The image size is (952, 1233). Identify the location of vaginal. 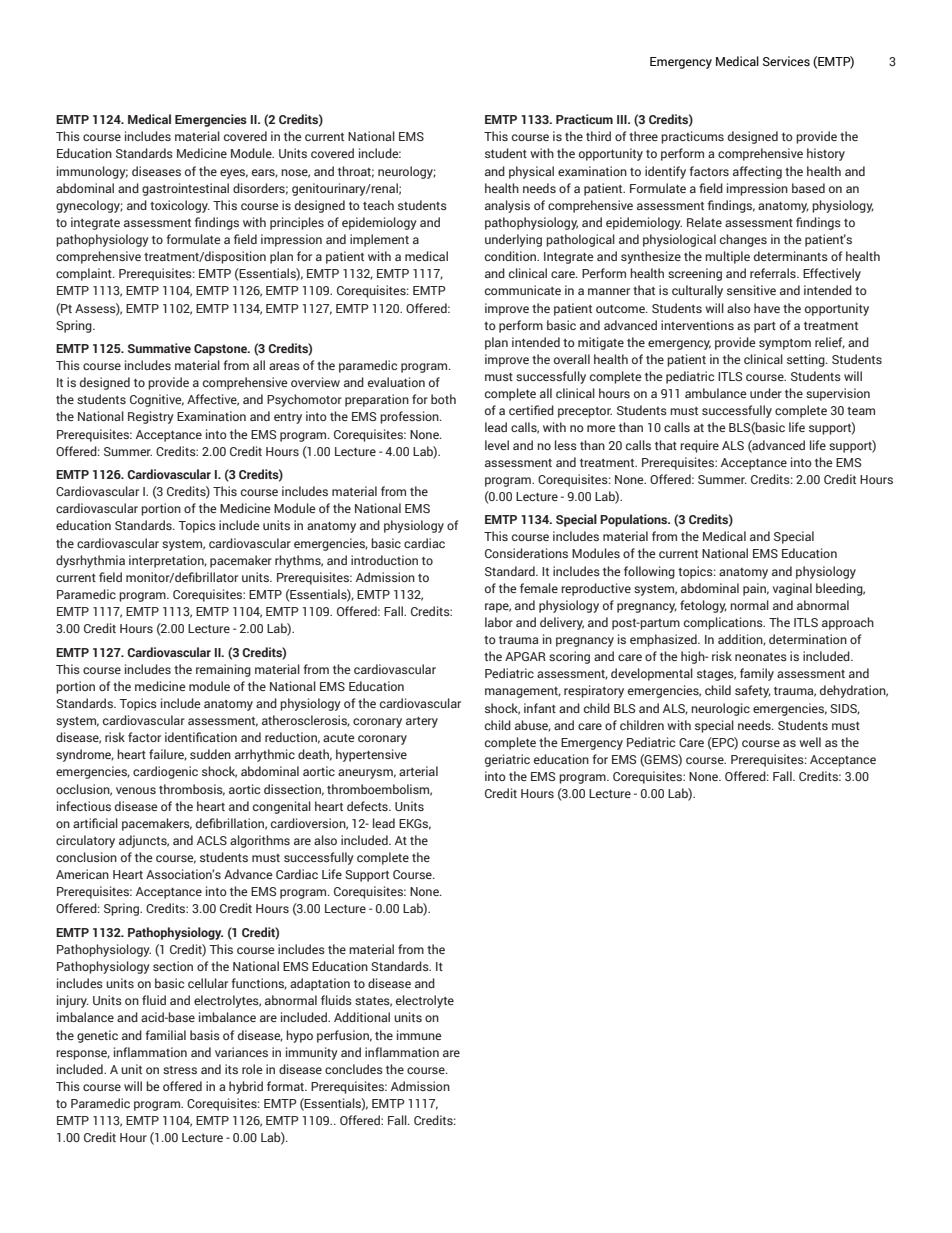
(792, 589).
